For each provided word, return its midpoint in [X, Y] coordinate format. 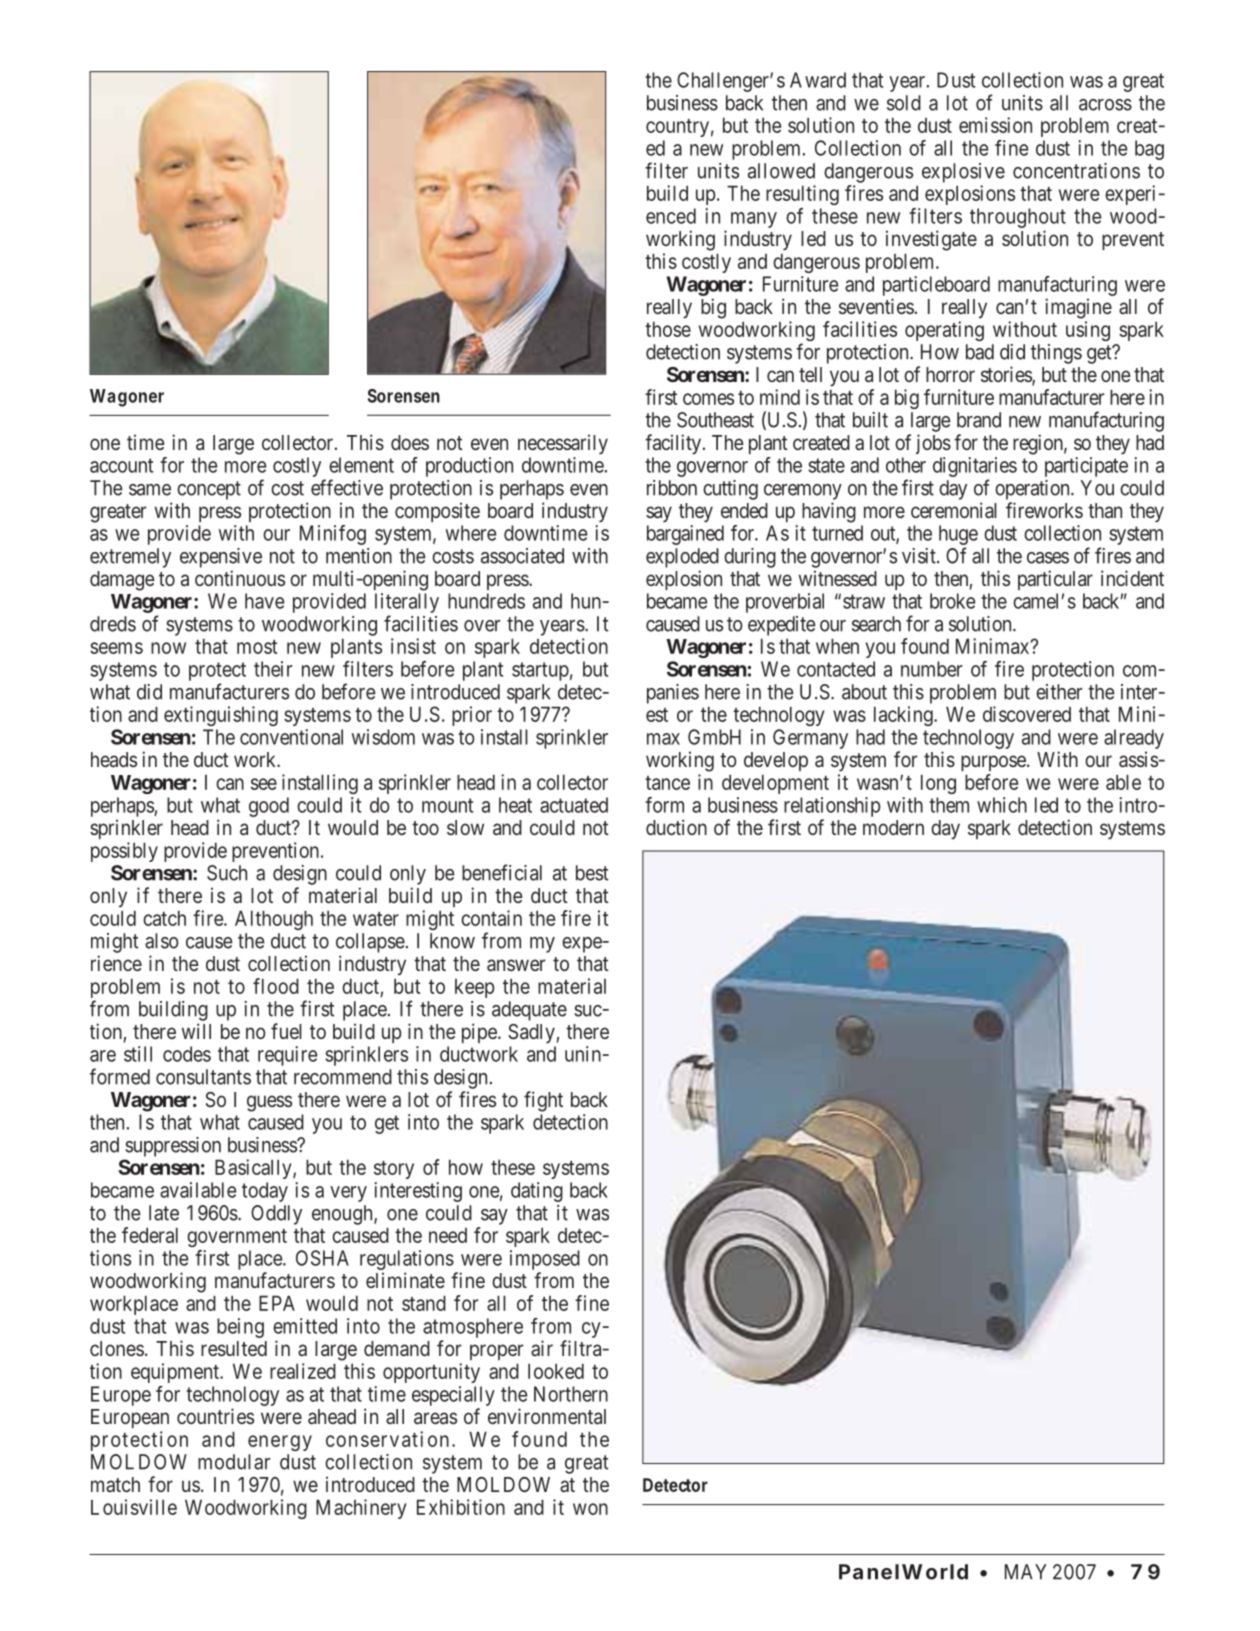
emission [995, 125]
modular [234, 1462]
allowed [781, 171]
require [288, 1056]
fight [543, 1101]
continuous [240, 578]
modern [893, 827]
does [410, 442]
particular [1055, 580]
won [590, 1509]
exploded [682, 558]
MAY [1026, 1572]
